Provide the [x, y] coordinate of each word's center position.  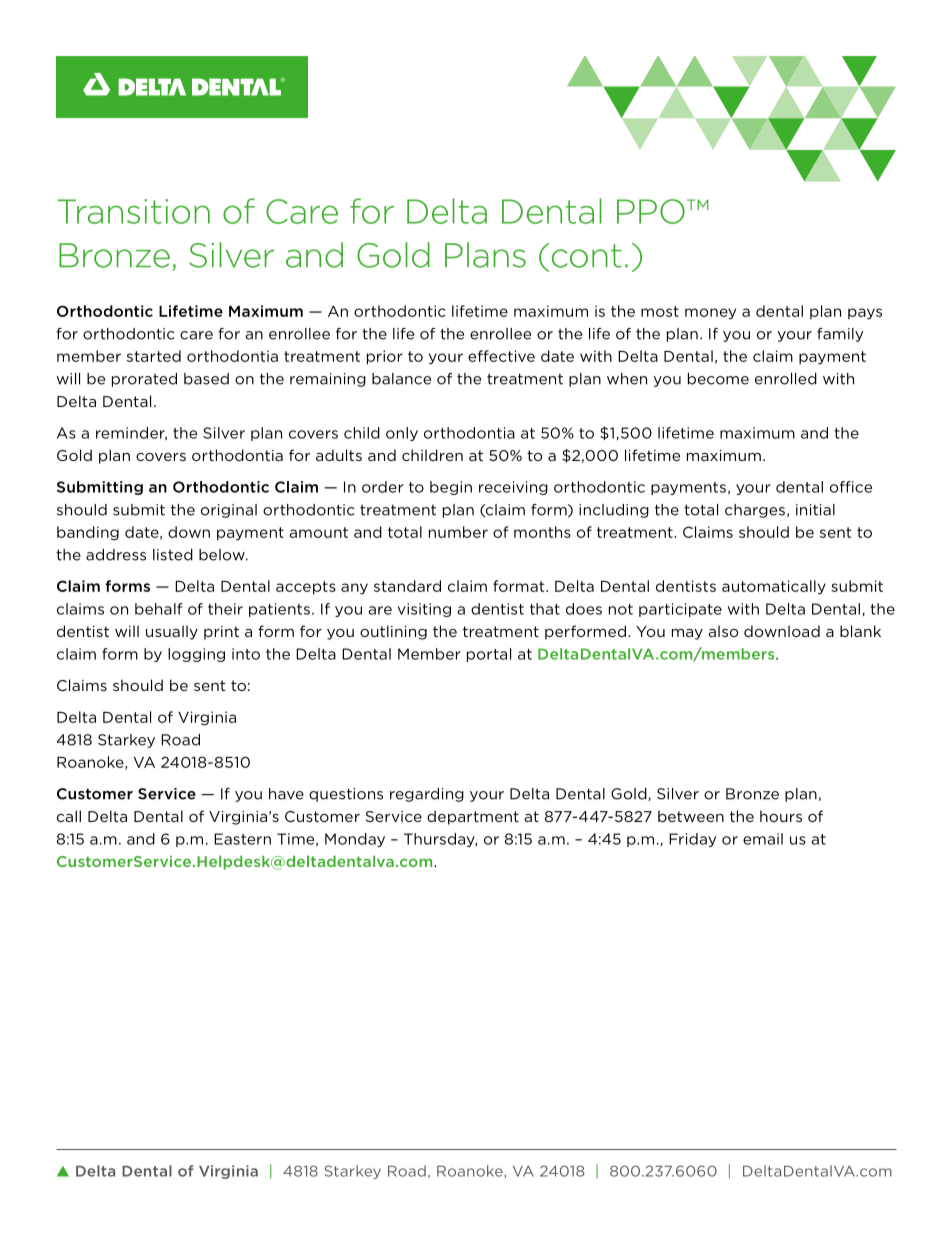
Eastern [242, 839]
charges [755, 511]
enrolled [786, 379]
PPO [651, 211]
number [458, 532]
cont [587, 256]
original [229, 511]
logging [196, 655]
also [723, 631]
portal [489, 655]
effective [501, 356]
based [206, 379]
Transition [133, 211]
